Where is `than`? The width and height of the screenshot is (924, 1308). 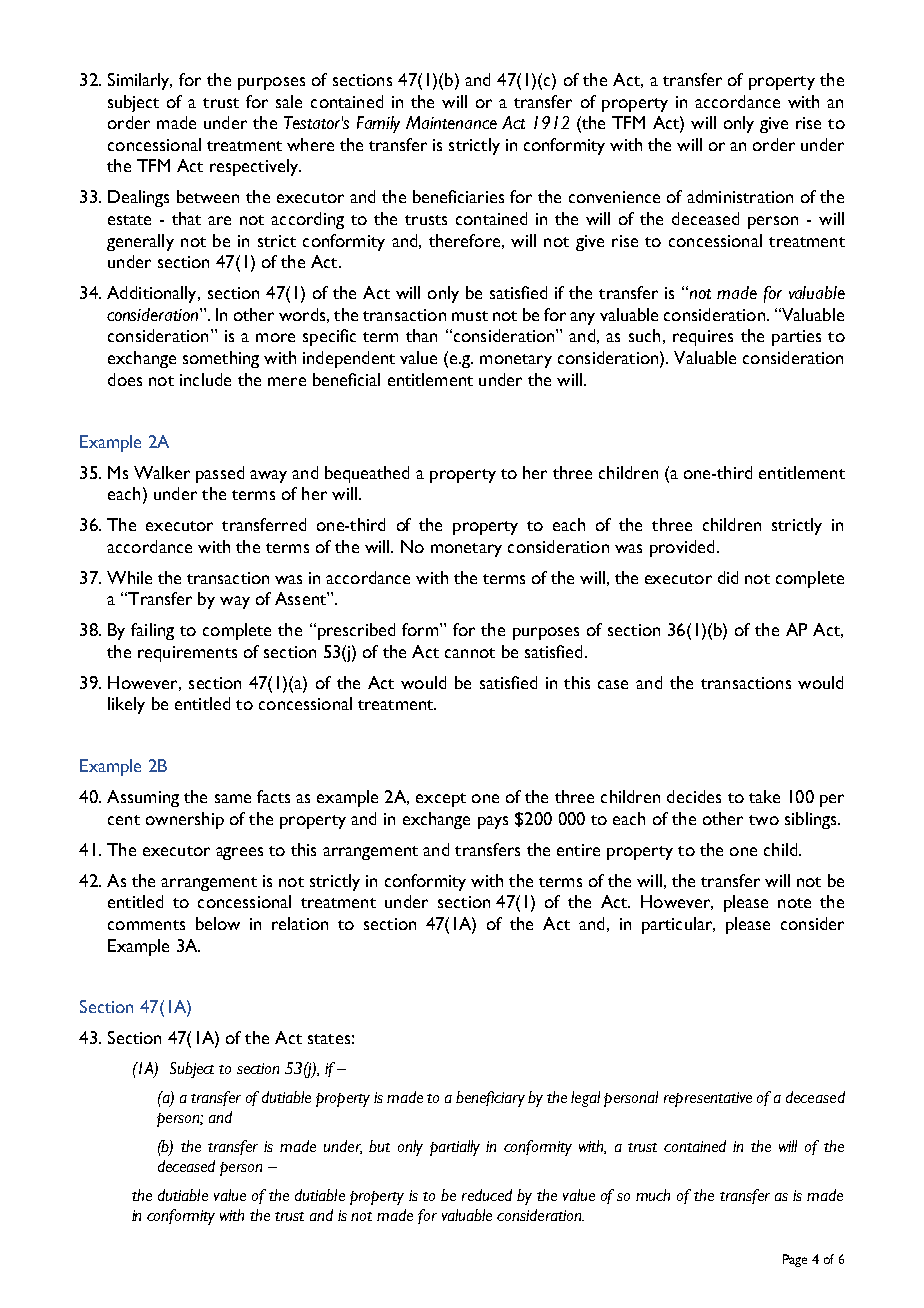 than is located at coordinates (421, 335).
